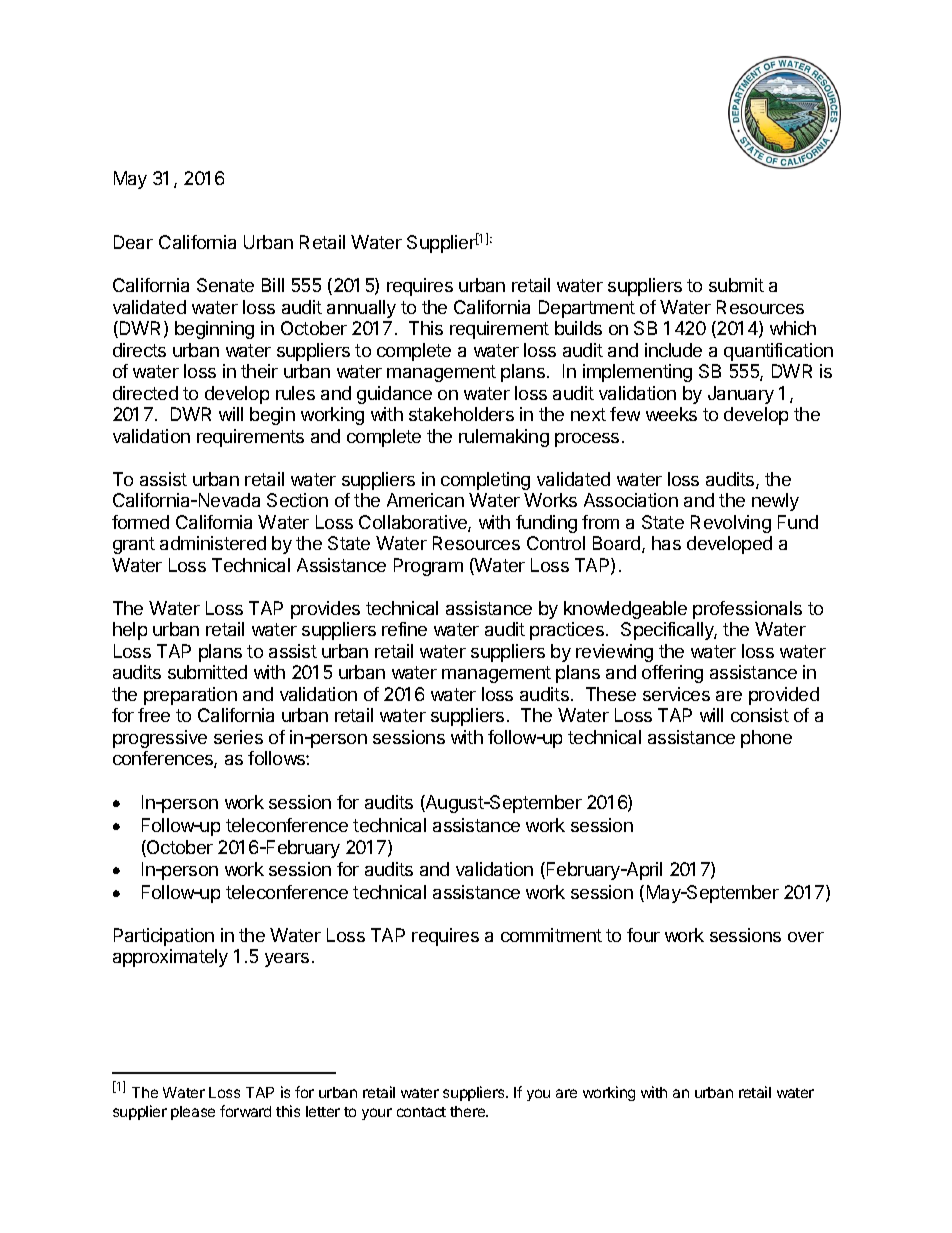 Image resolution: width=952 pixels, height=1233 pixels. Describe the element at coordinates (469, 1111) in the document. I see `there` at that location.
